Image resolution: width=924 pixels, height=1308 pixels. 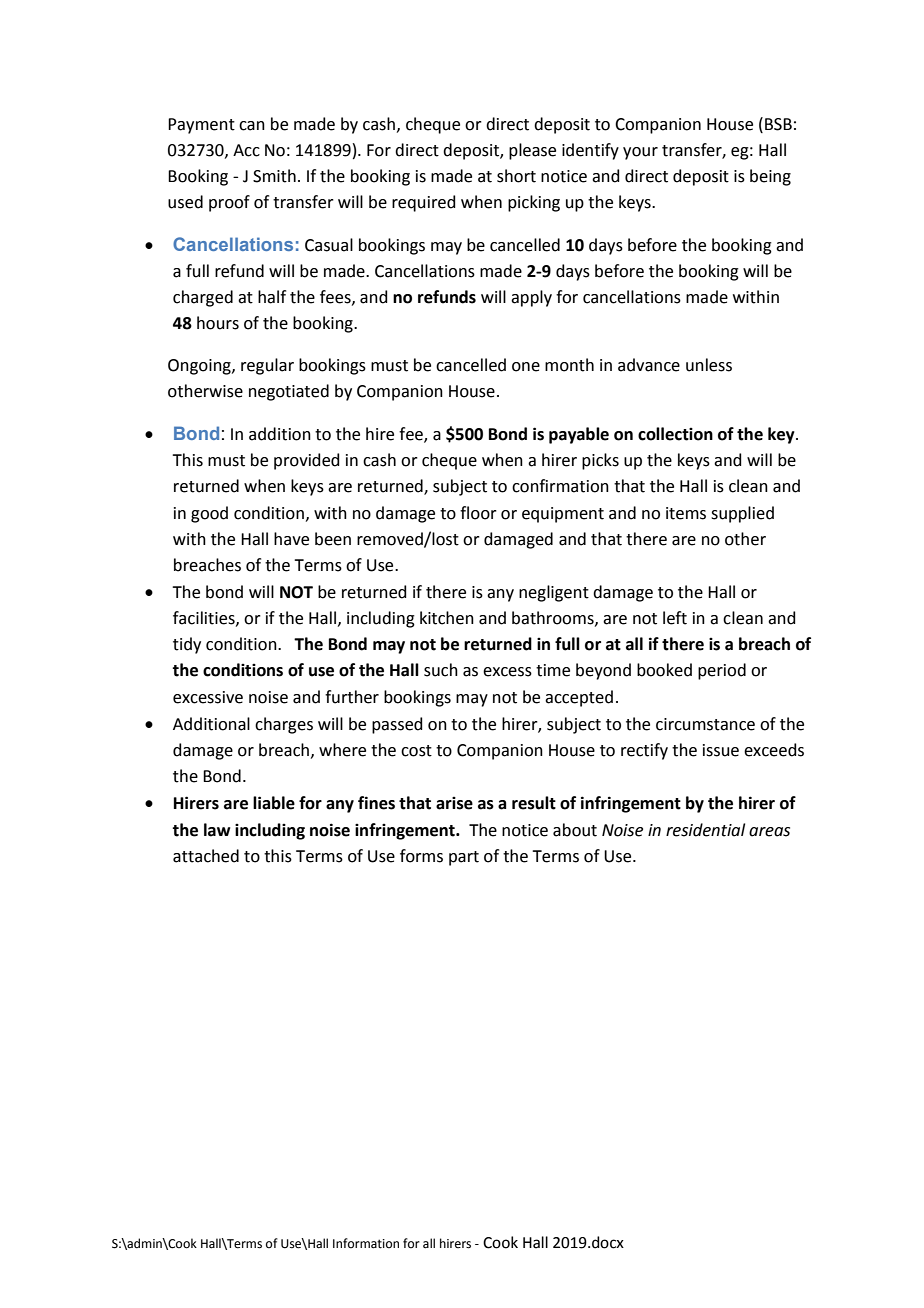 I want to click on have, so click(x=291, y=539).
